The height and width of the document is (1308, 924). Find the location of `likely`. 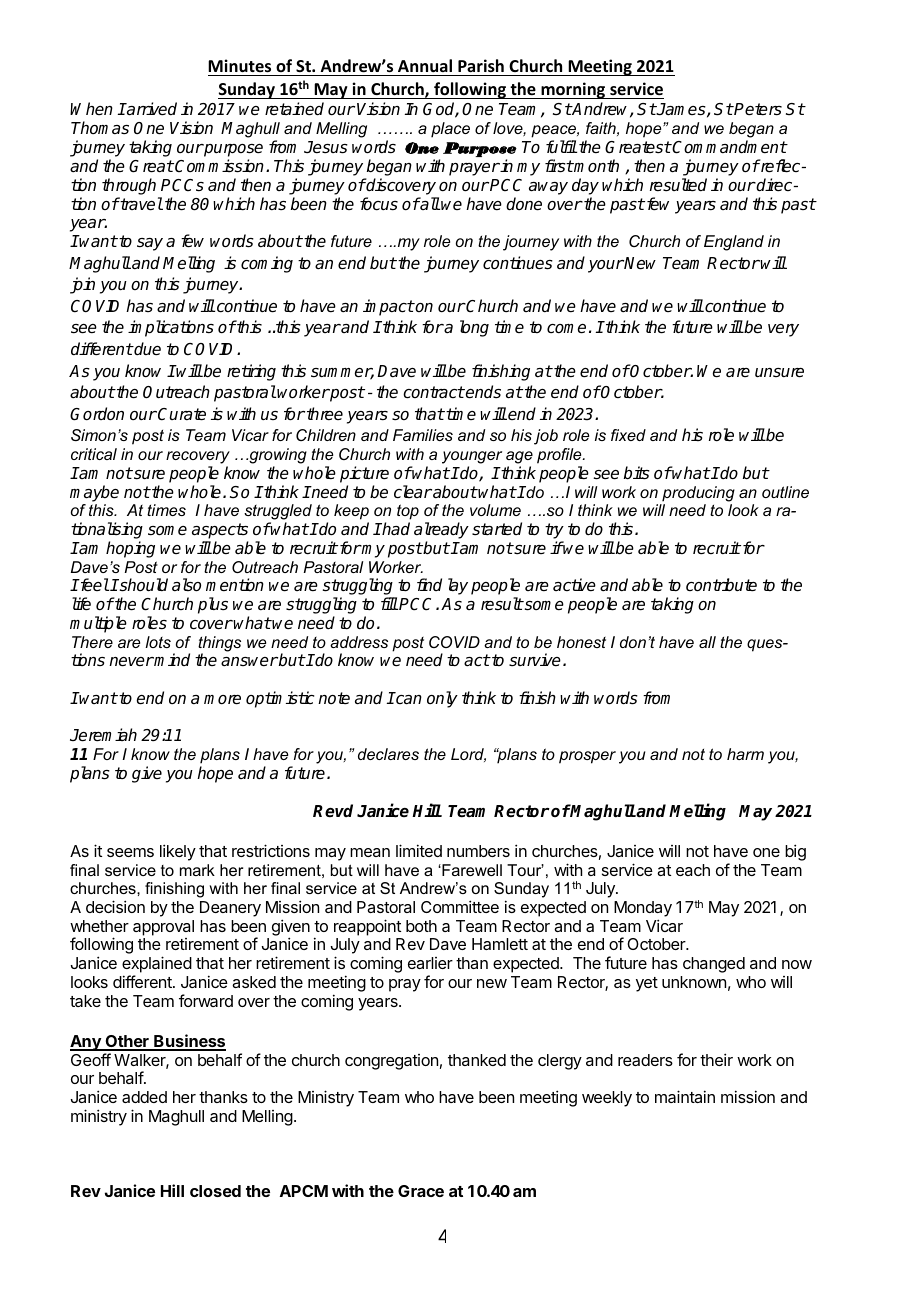

likely is located at coordinates (178, 852).
